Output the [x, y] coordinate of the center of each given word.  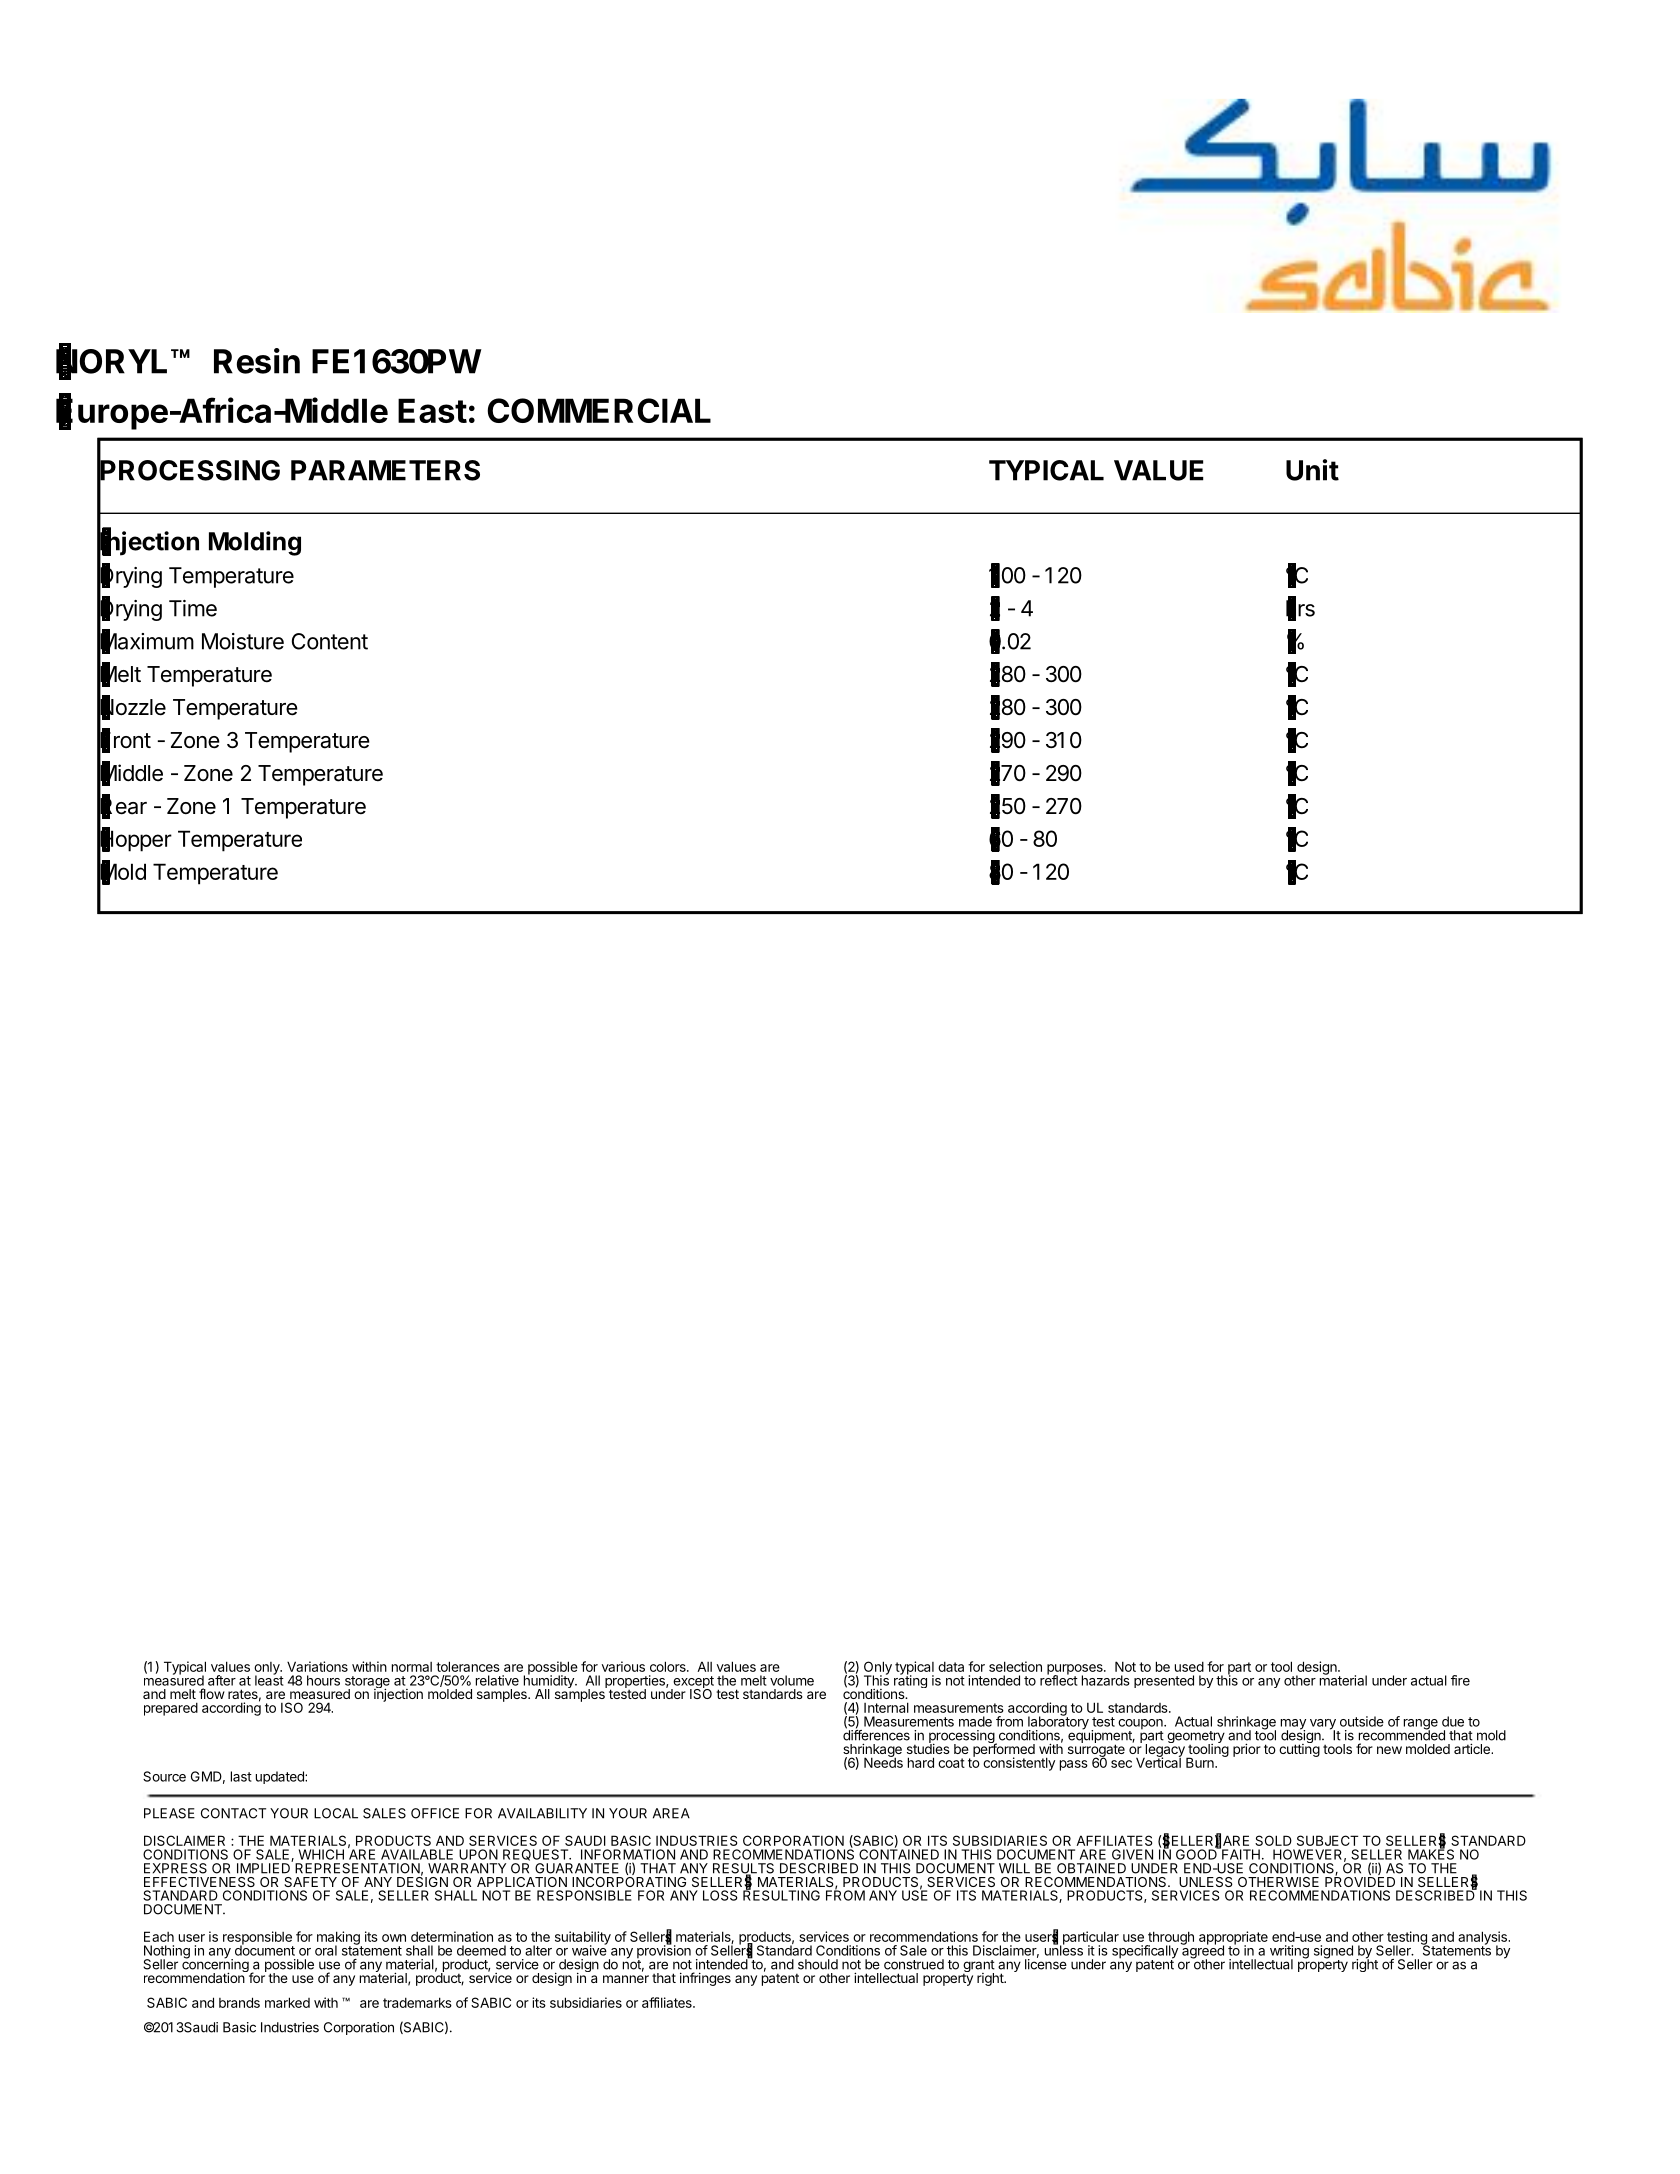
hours [323, 1680]
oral [326, 1950]
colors [669, 1666]
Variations [317, 1666]
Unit [1312, 470]
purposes [1076, 1670]
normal [412, 1667]
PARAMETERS [385, 470]
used [1189, 1666]
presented [1164, 1681]
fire [1460, 1680]
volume [792, 1680]
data [951, 1666]
